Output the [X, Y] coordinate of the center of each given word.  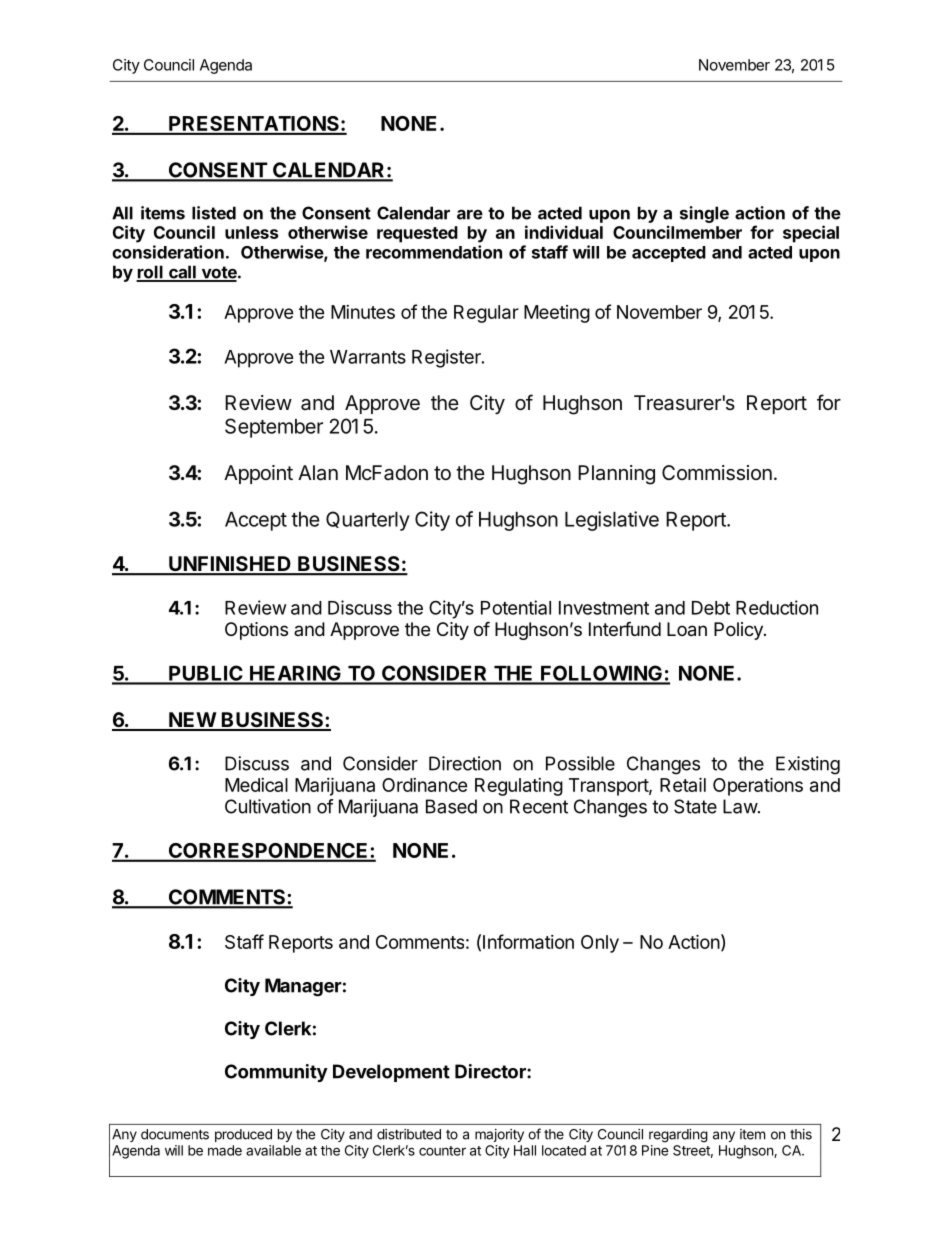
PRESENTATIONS [254, 125]
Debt [711, 608]
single [704, 214]
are [470, 214]
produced [243, 1135]
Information [528, 941]
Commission [717, 473]
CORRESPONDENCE [268, 852]
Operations [758, 786]
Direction [465, 763]
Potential [516, 607]
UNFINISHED [230, 565]
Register [447, 358]
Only [600, 944]
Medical [256, 785]
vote [219, 273]
